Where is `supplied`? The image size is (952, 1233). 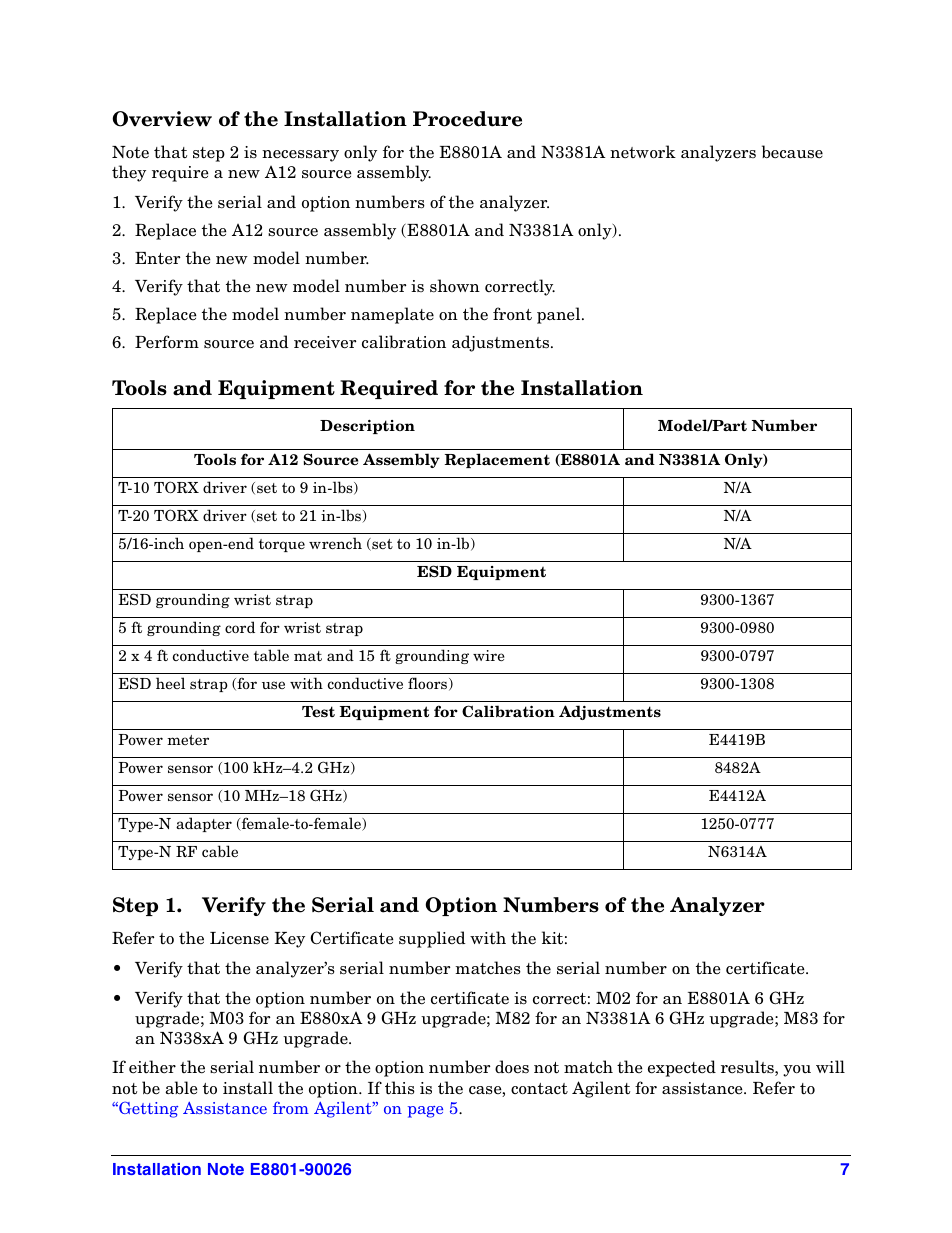
supplied is located at coordinates (432, 939).
